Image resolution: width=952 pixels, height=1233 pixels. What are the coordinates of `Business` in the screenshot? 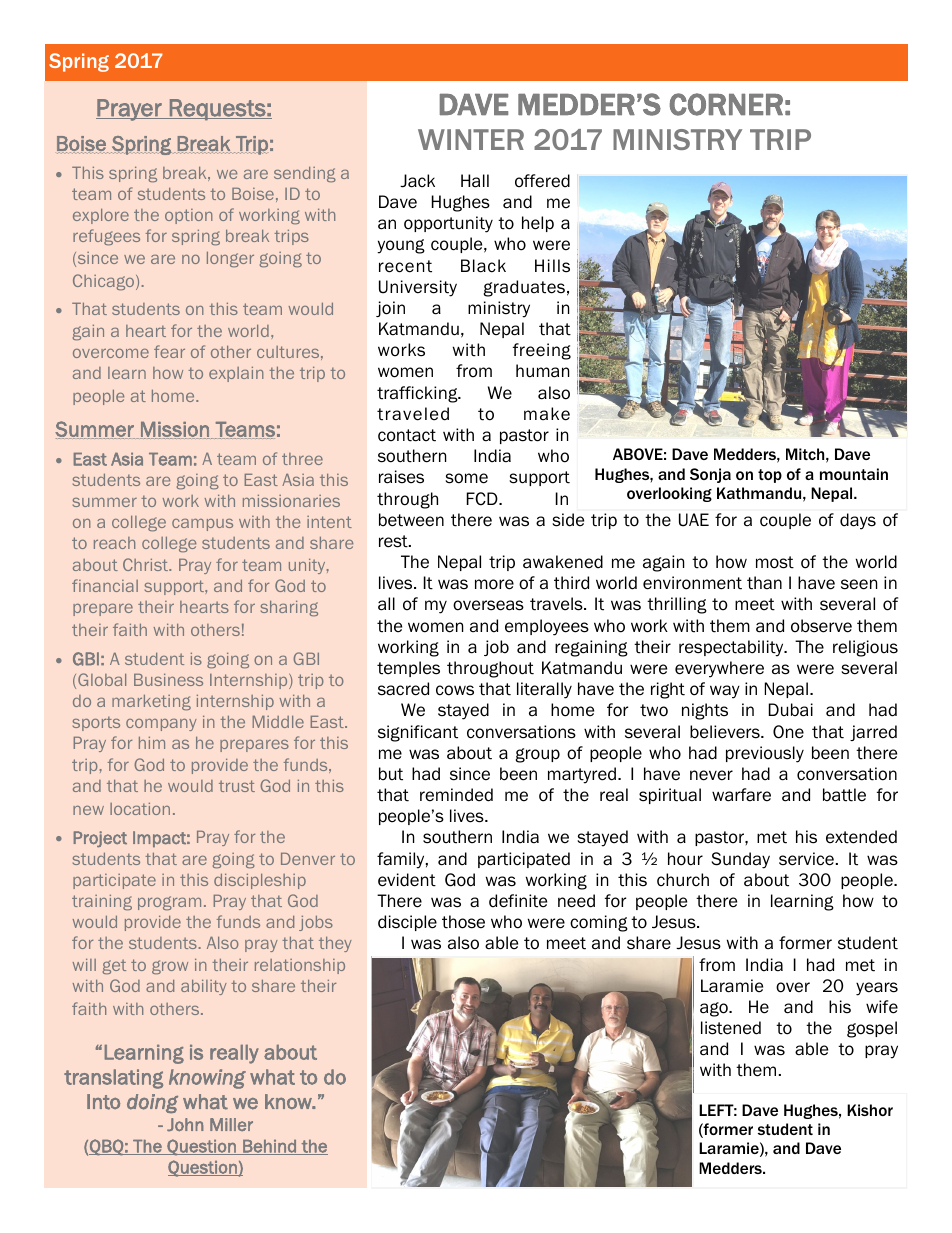 It's located at (168, 680).
